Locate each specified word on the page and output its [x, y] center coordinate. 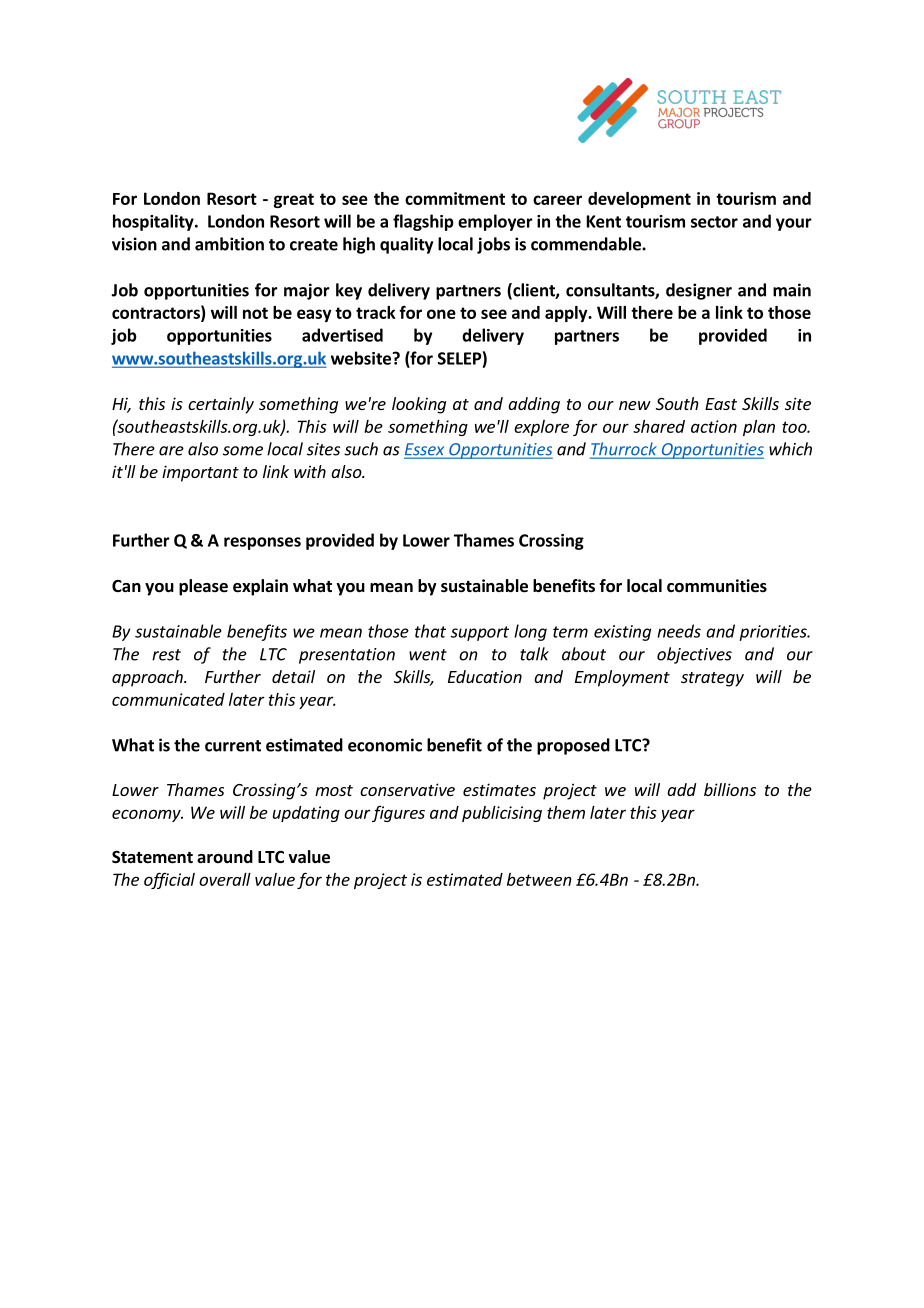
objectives [694, 655]
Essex [425, 450]
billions [730, 789]
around [225, 856]
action [714, 426]
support [480, 633]
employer [495, 222]
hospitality [154, 222]
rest [166, 655]
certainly [221, 405]
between [539, 879]
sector [714, 222]
